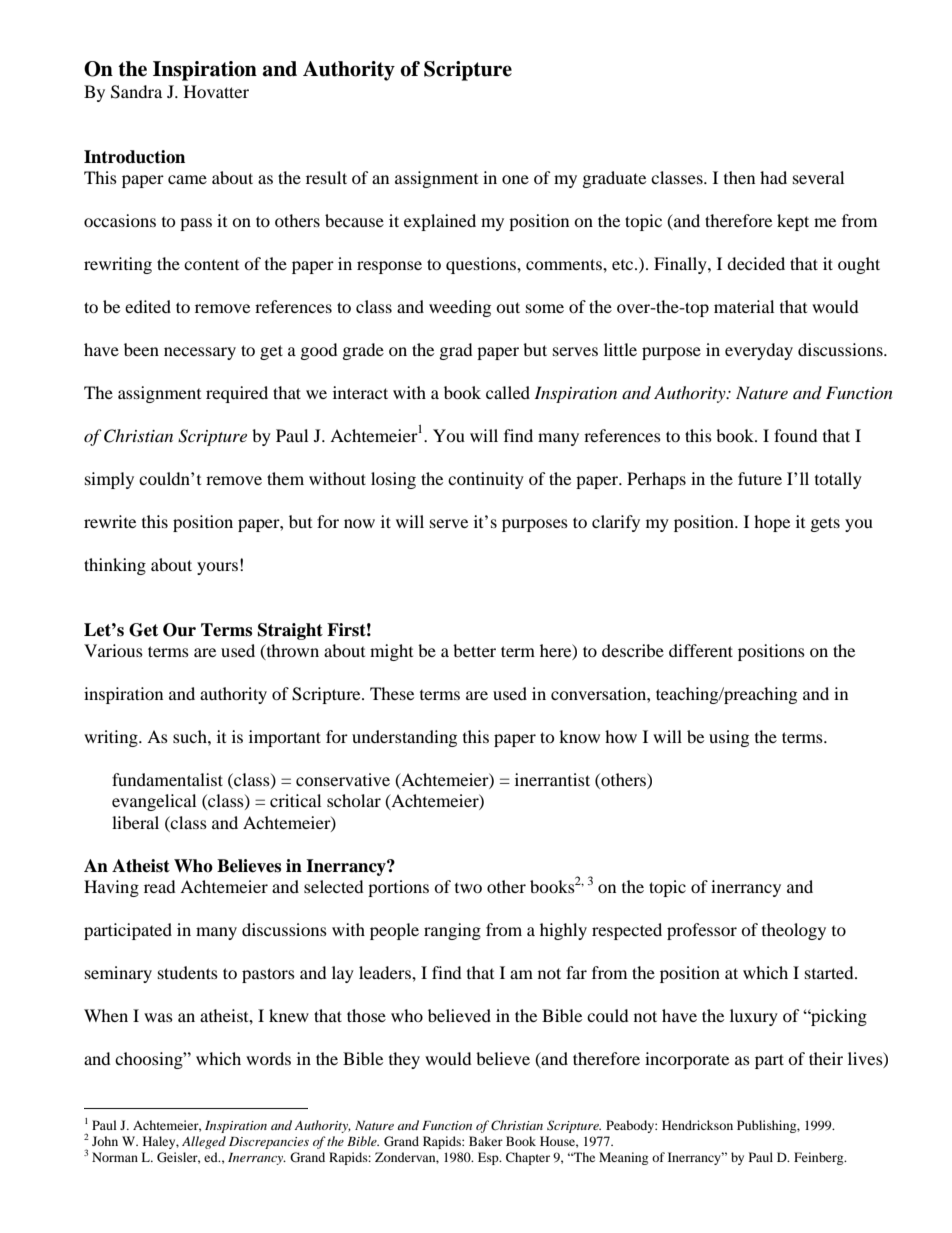  What do you see at coordinates (773, 177) in the image?
I see `had` at bounding box center [773, 177].
